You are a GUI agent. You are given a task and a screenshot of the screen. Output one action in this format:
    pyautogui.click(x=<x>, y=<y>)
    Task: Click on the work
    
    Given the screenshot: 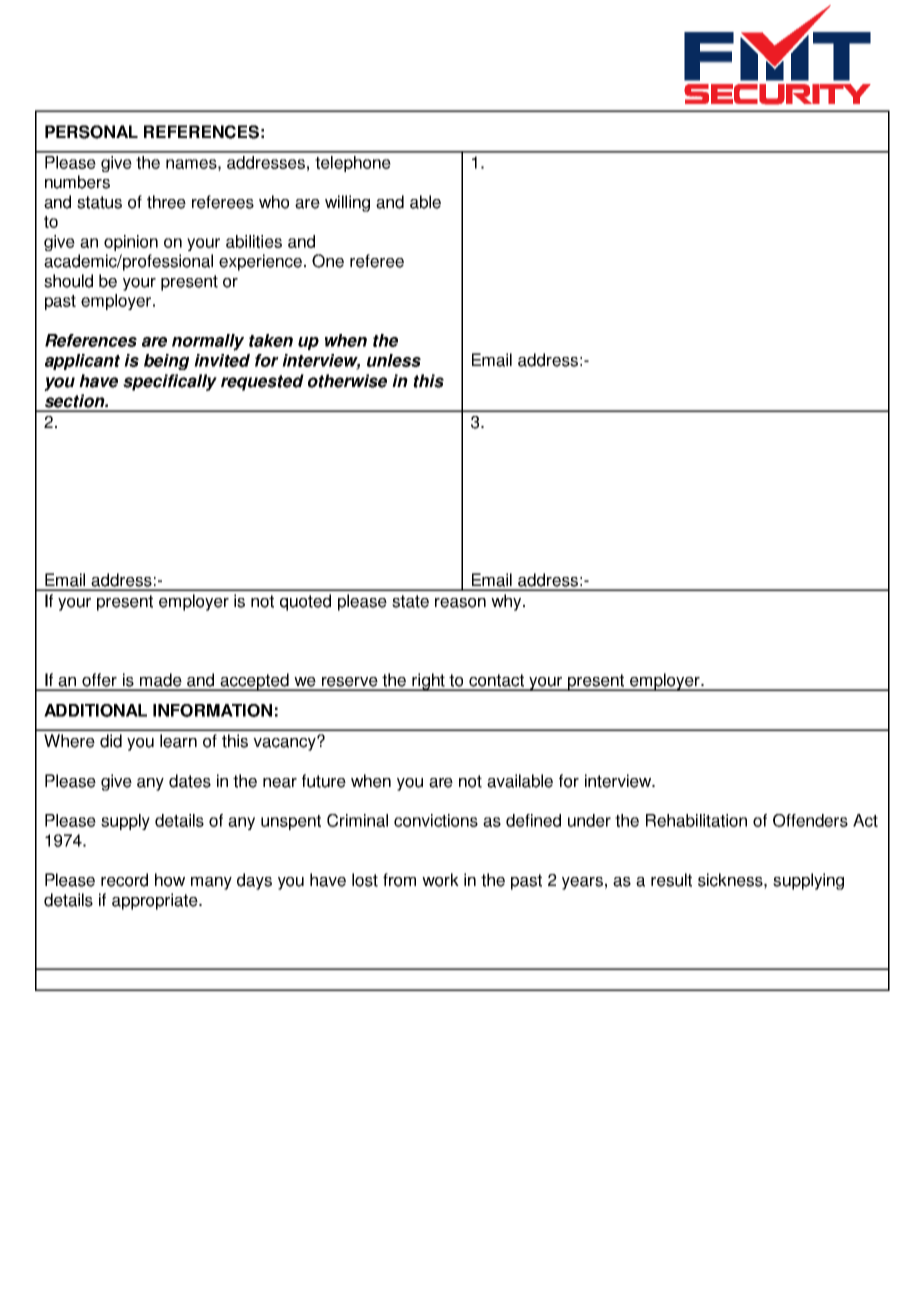 What is the action you would take?
    pyautogui.click(x=440, y=880)
